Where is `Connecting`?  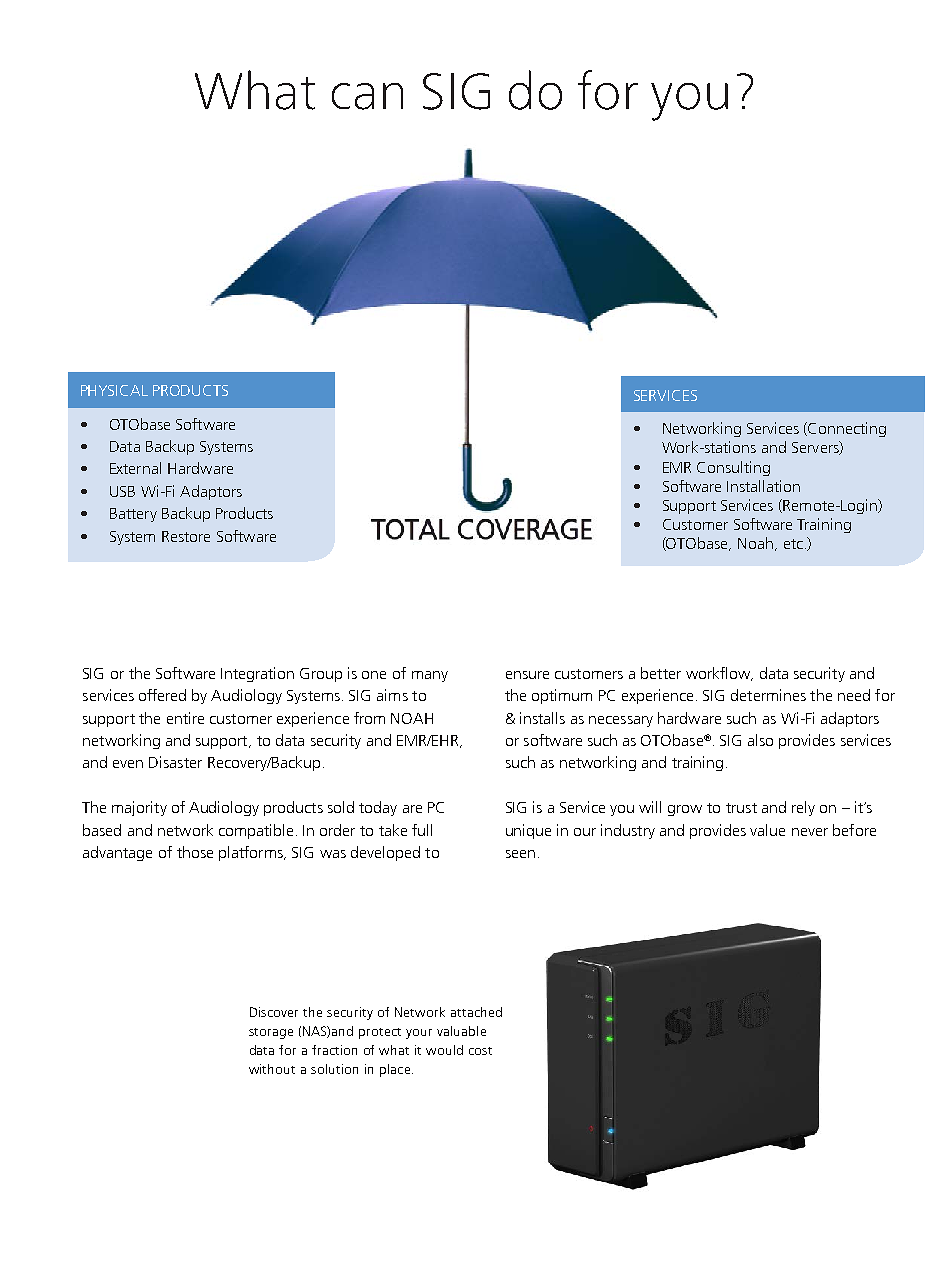 Connecting is located at coordinates (847, 429).
